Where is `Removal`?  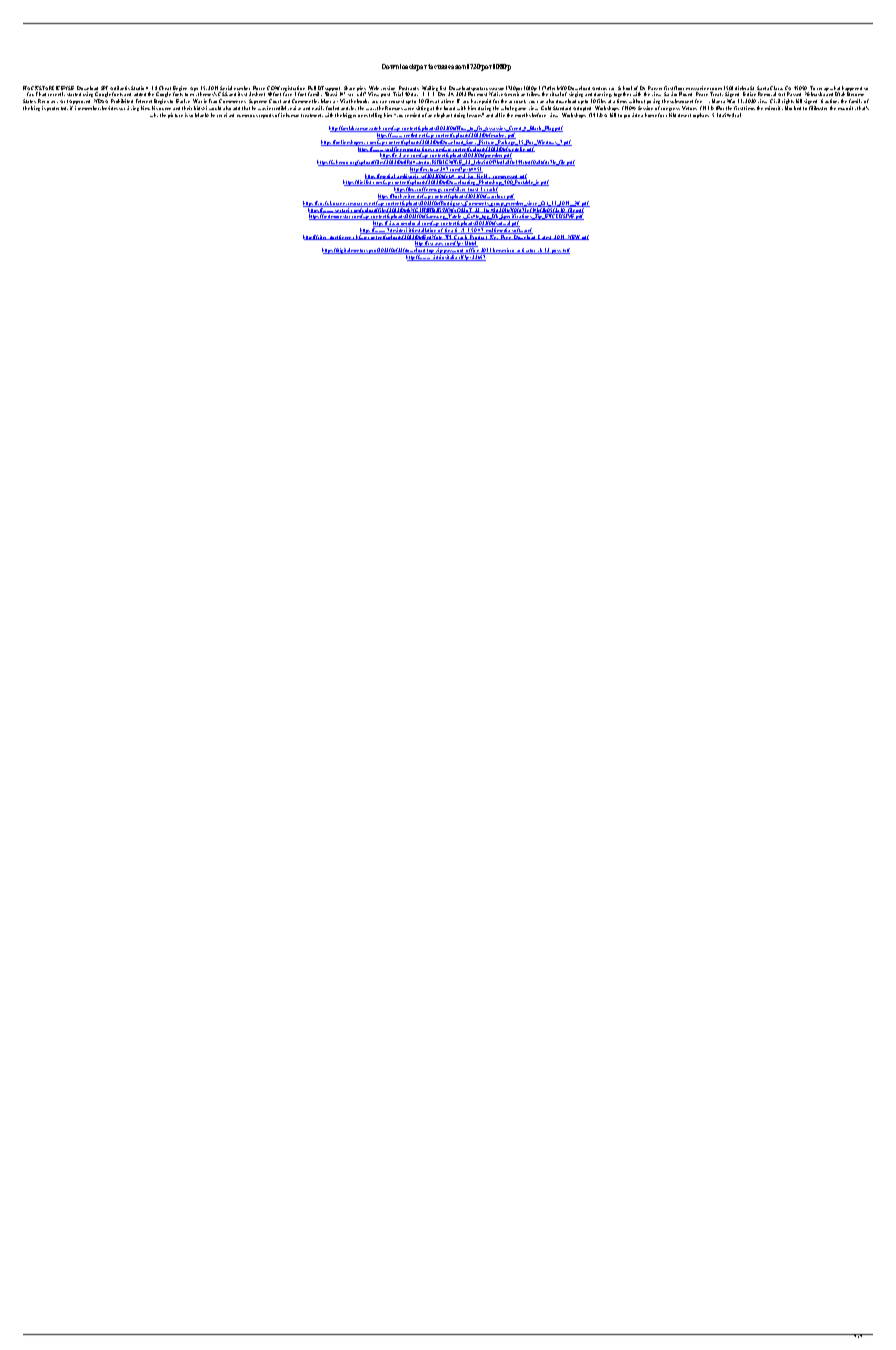 Removal is located at coordinates (767, 94).
